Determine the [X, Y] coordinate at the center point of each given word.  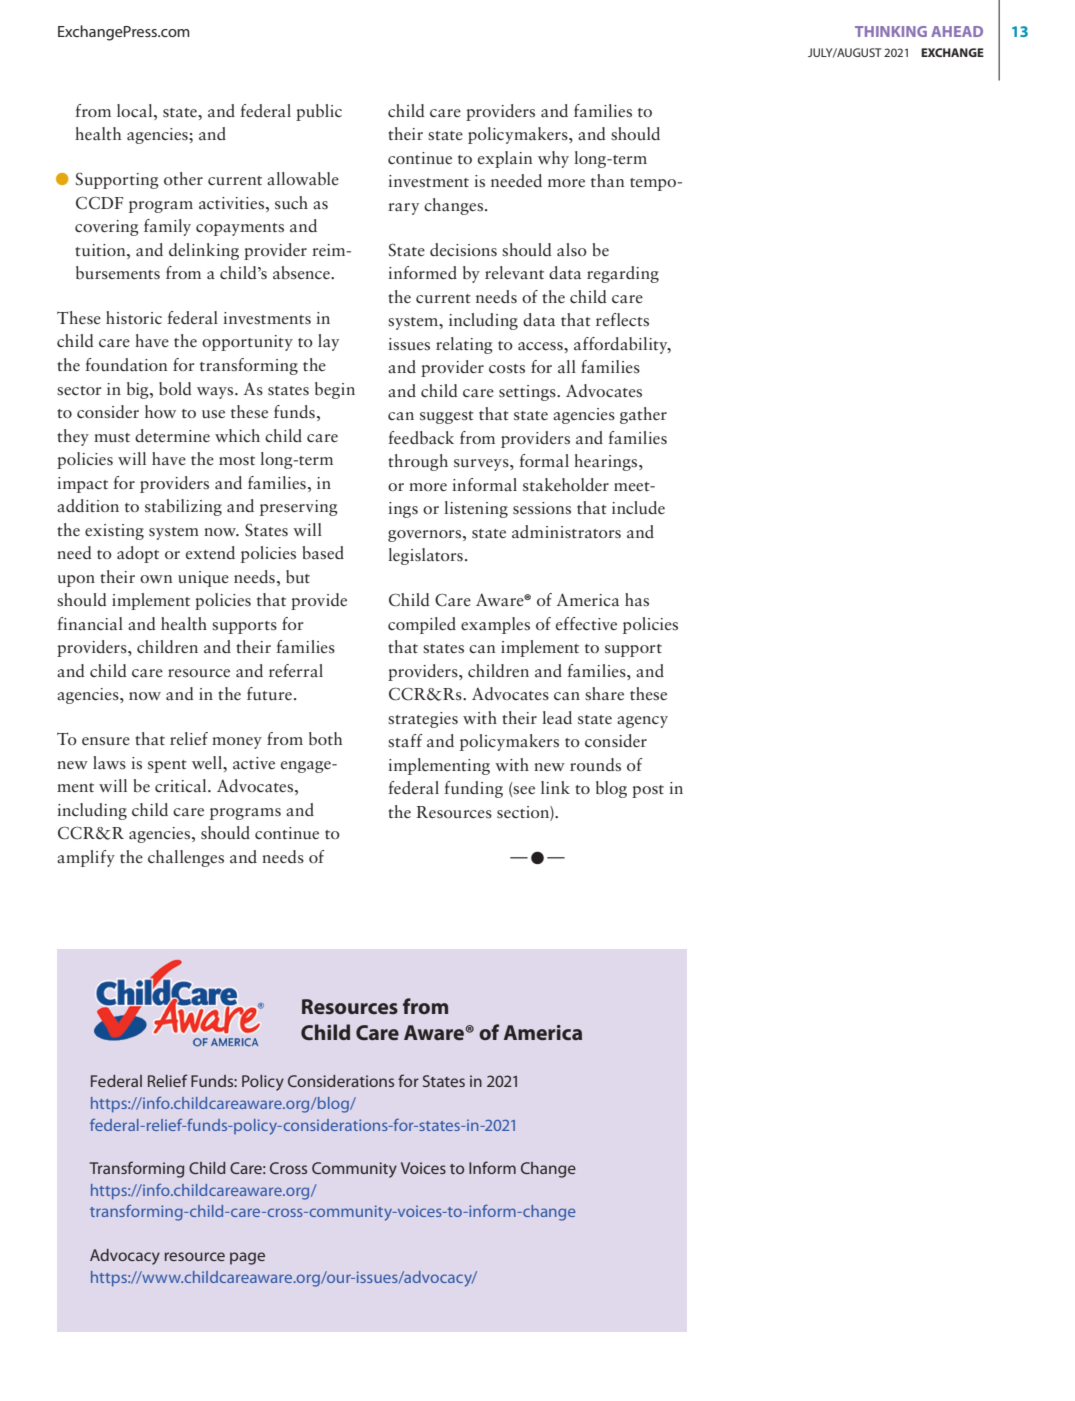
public [319, 112]
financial [90, 624]
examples [495, 625]
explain [505, 159]
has [637, 599]
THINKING [891, 31]
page [247, 1258]
